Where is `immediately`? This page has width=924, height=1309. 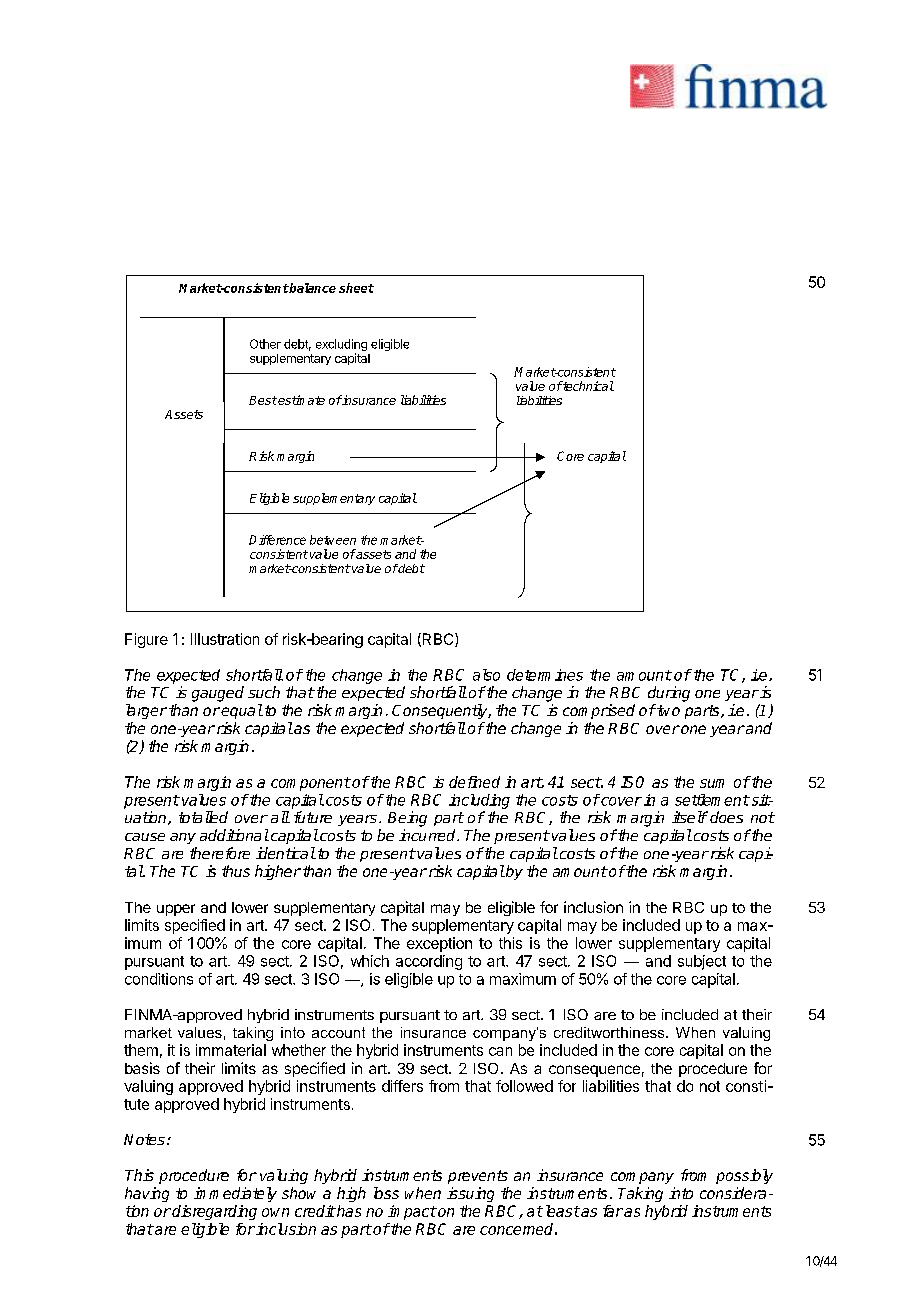 immediately is located at coordinates (235, 1194).
